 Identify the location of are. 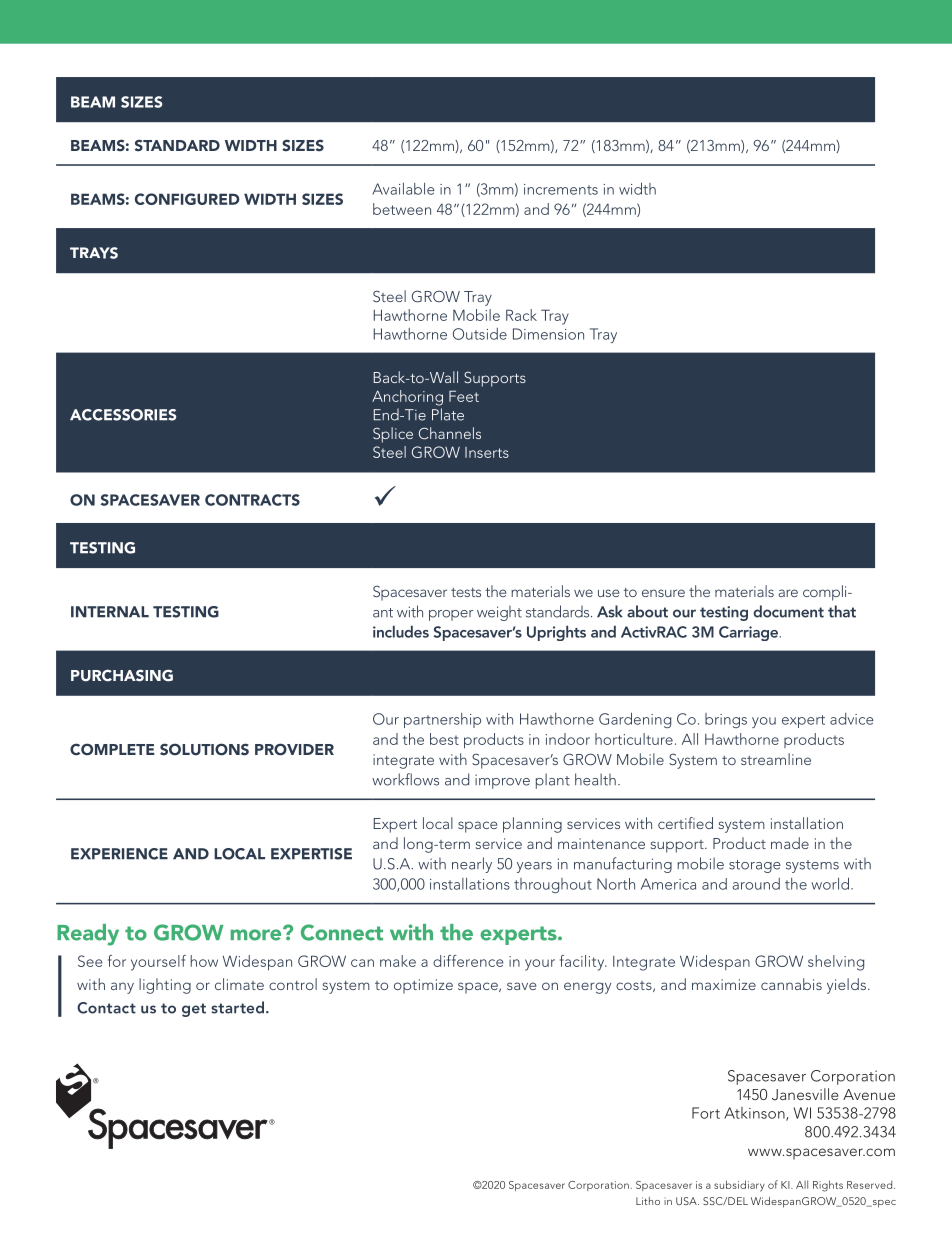
(788, 593).
